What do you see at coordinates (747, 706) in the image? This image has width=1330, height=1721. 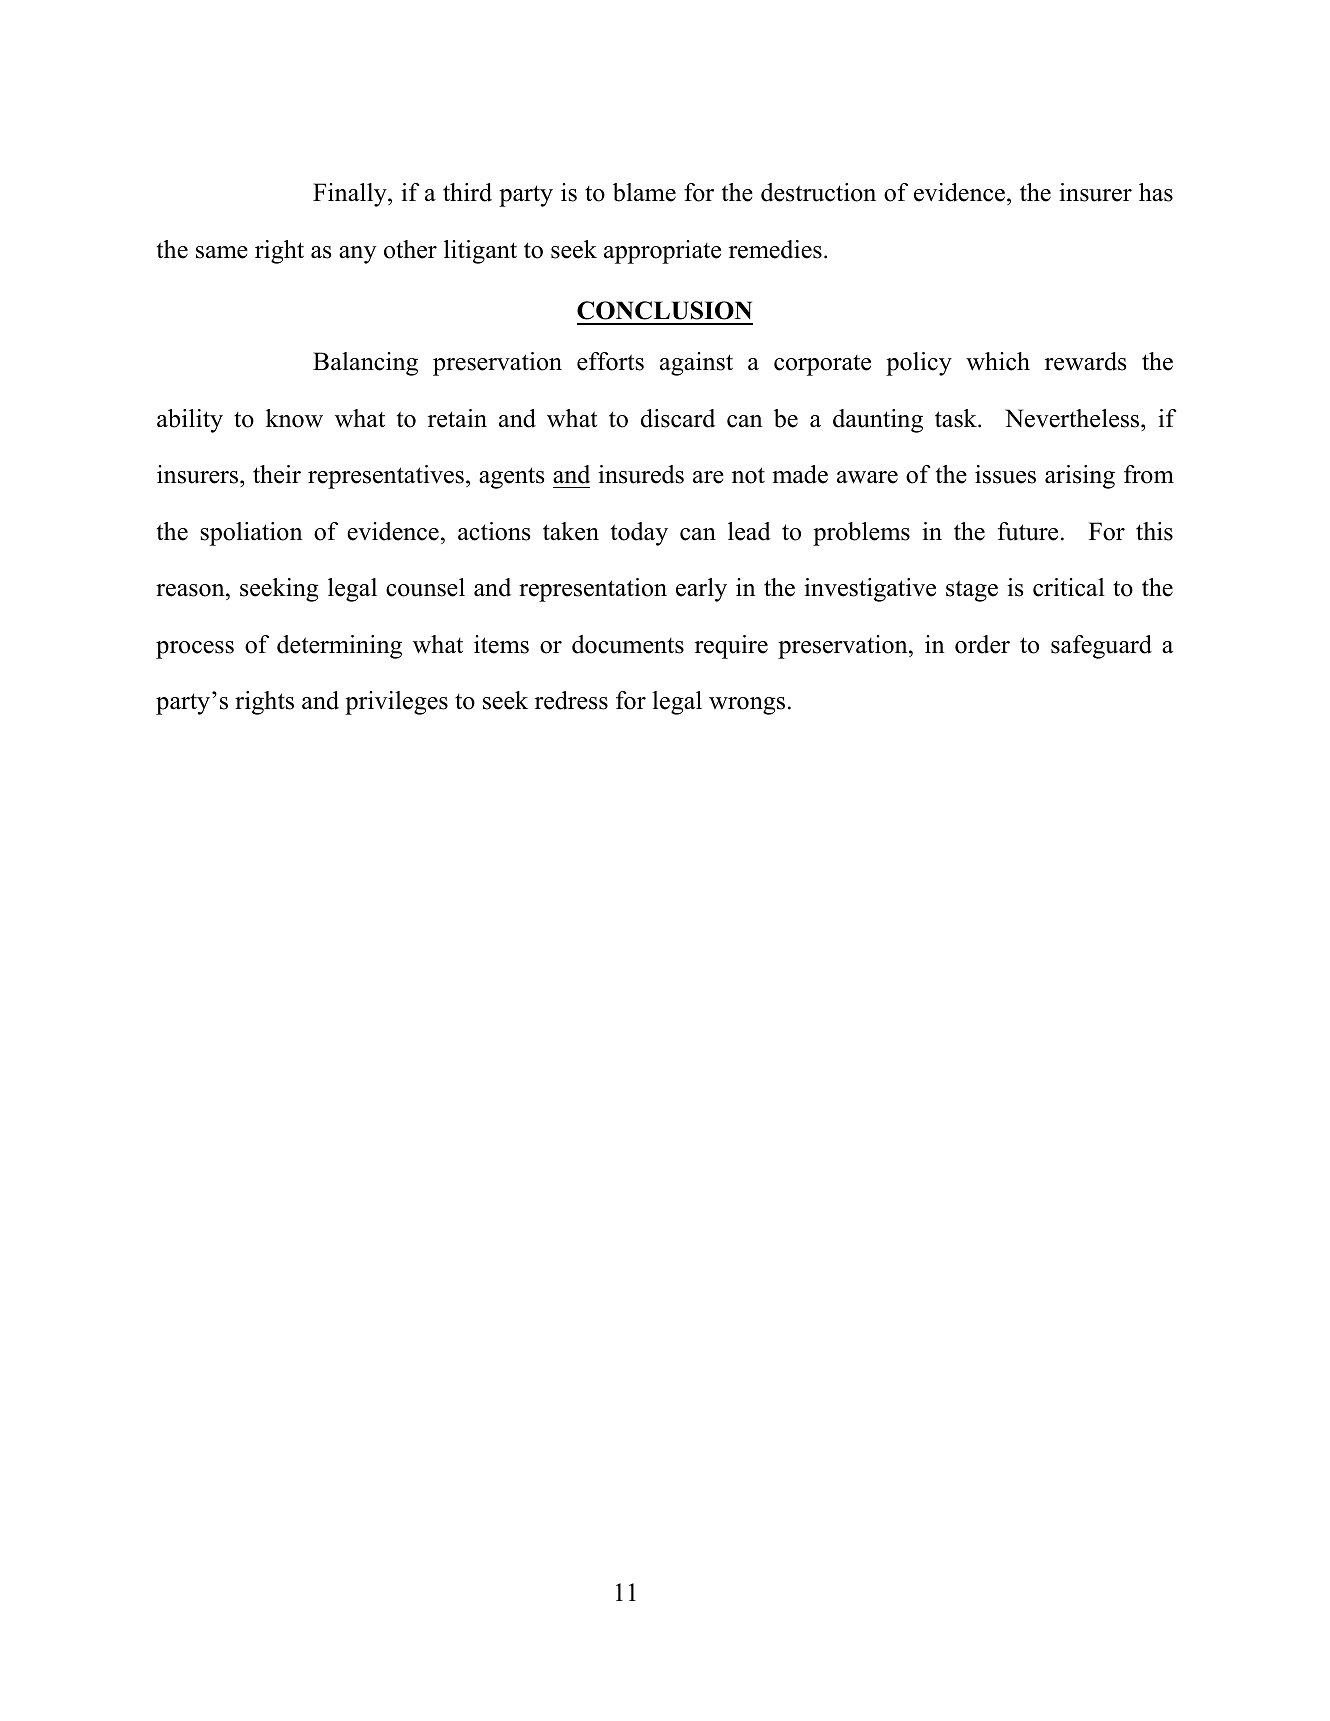 I see `wrongs` at bounding box center [747, 706].
